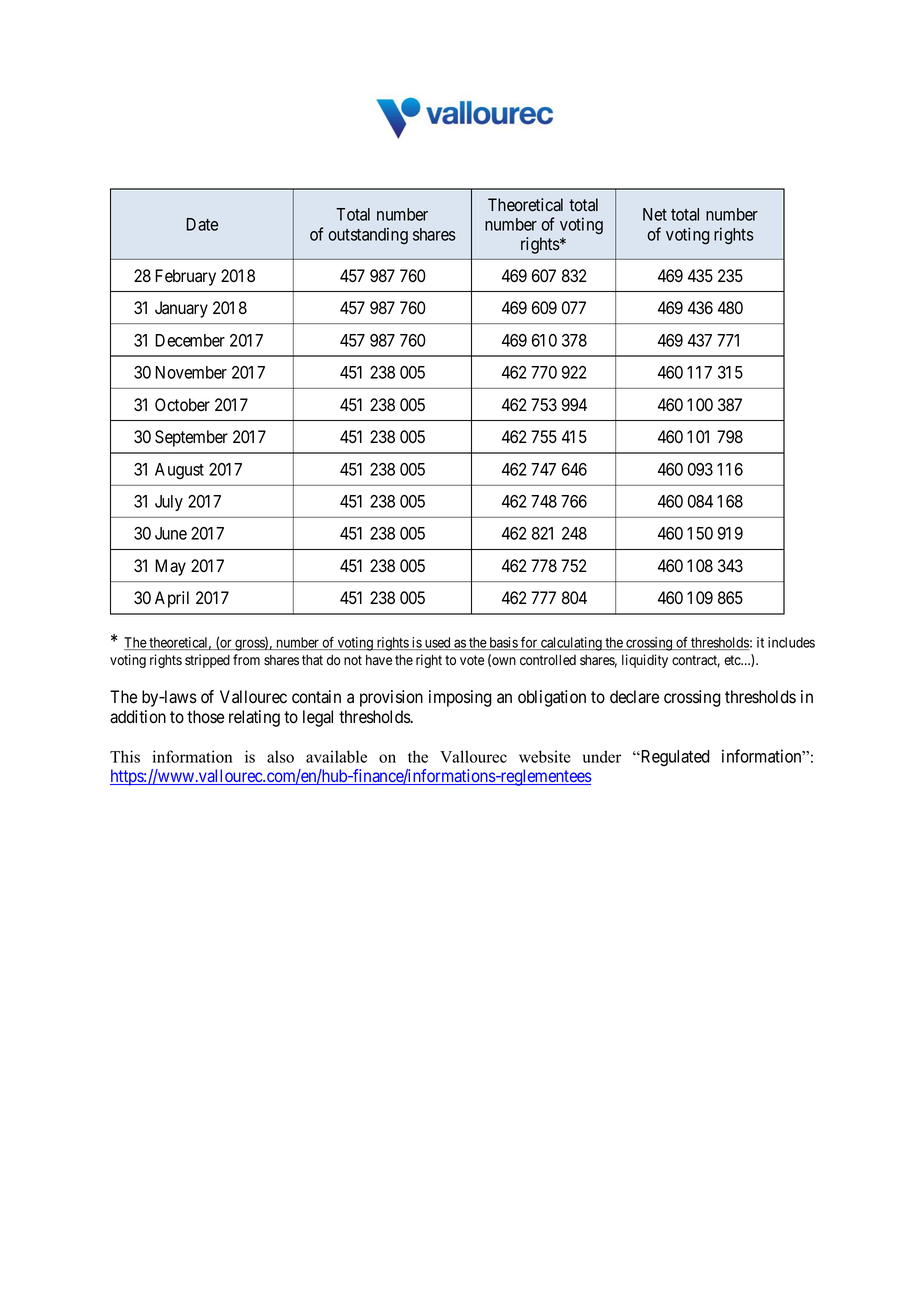 This screenshot has width=924, height=1308. What do you see at coordinates (368, 235) in the screenshot?
I see `outstanding` at bounding box center [368, 235].
